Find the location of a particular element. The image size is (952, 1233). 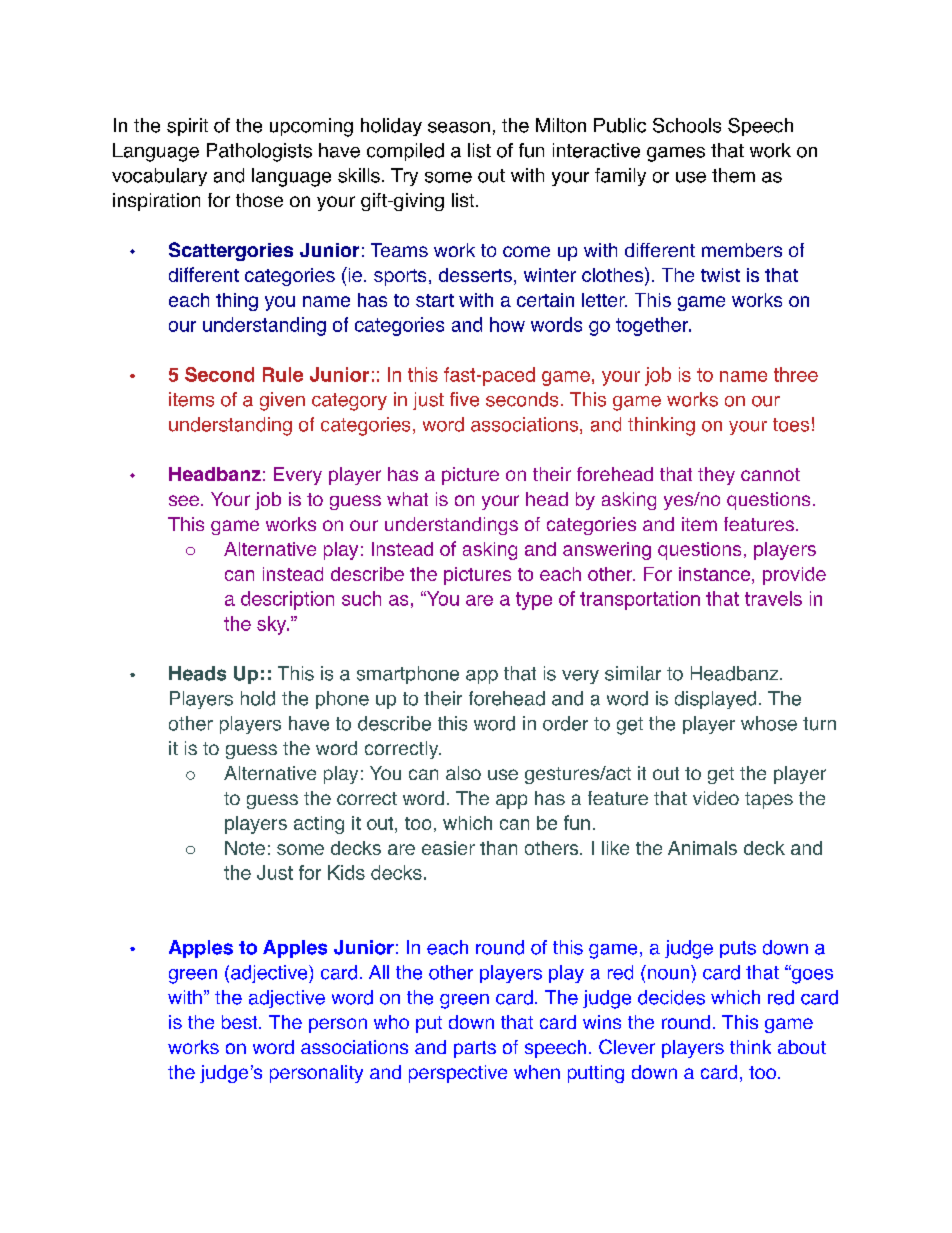

season is located at coordinates (459, 127).
